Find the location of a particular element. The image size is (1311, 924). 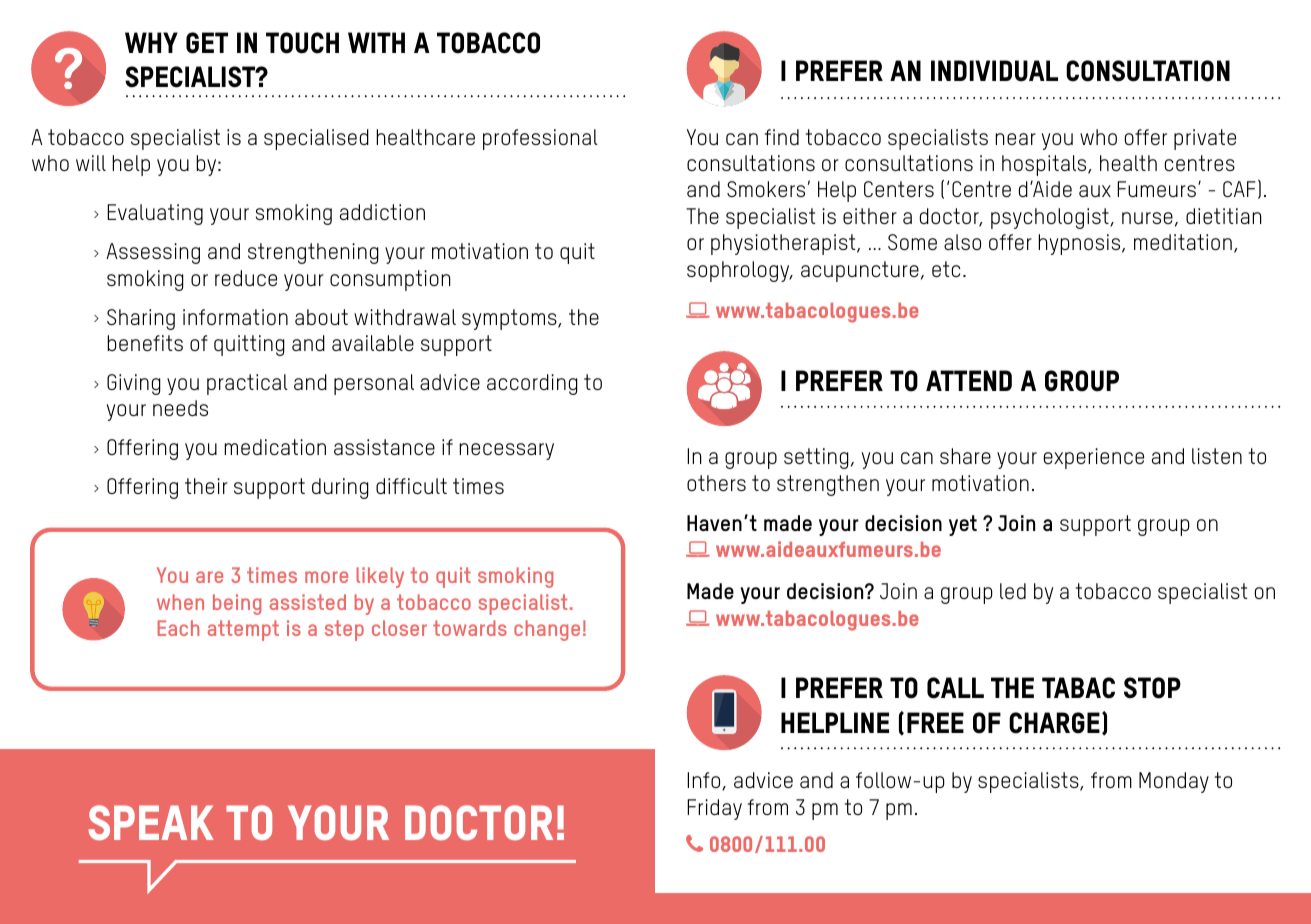

STOP is located at coordinates (1152, 688).
